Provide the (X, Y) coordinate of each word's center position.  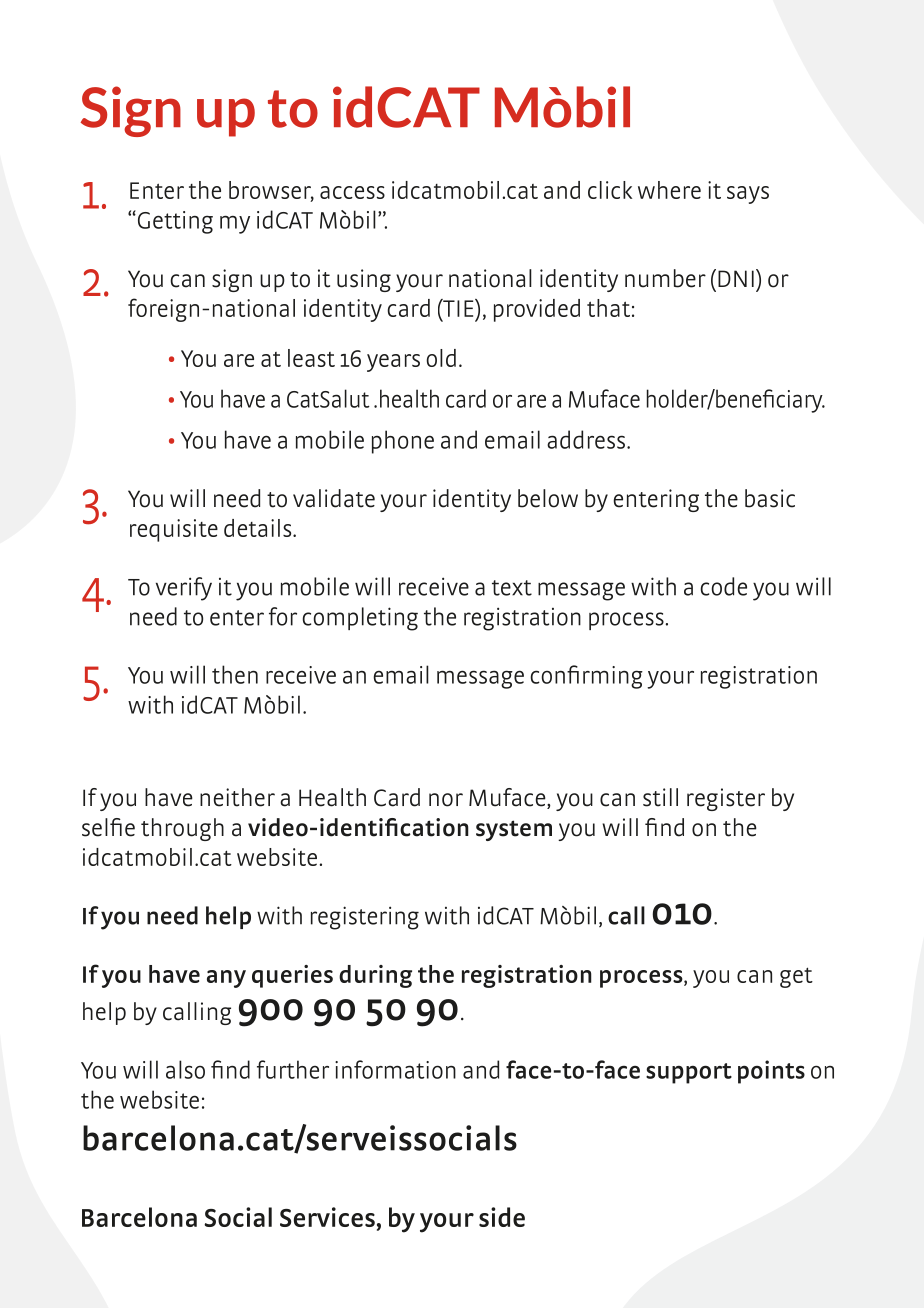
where (669, 190)
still (660, 797)
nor (446, 800)
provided (537, 310)
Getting (174, 222)
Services (327, 1217)
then (235, 674)
